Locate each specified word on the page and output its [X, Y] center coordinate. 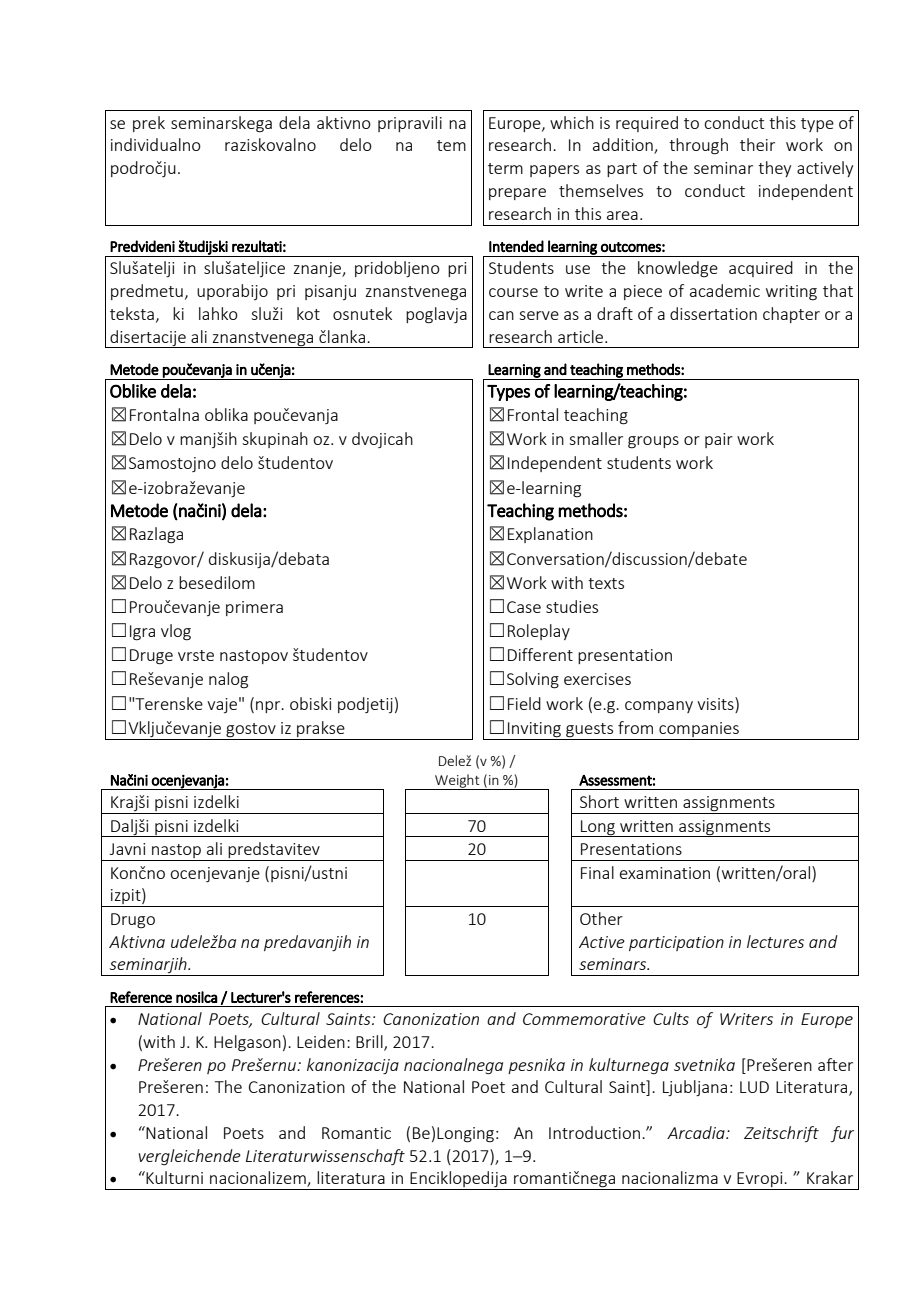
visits [716, 703]
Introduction [594, 1132]
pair [719, 440]
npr [269, 707]
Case [524, 607]
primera [254, 608]
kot [308, 313]
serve [539, 315]
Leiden [321, 1041]
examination [665, 873]
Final [597, 872]
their [757, 144]
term [505, 168]
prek [149, 124]
